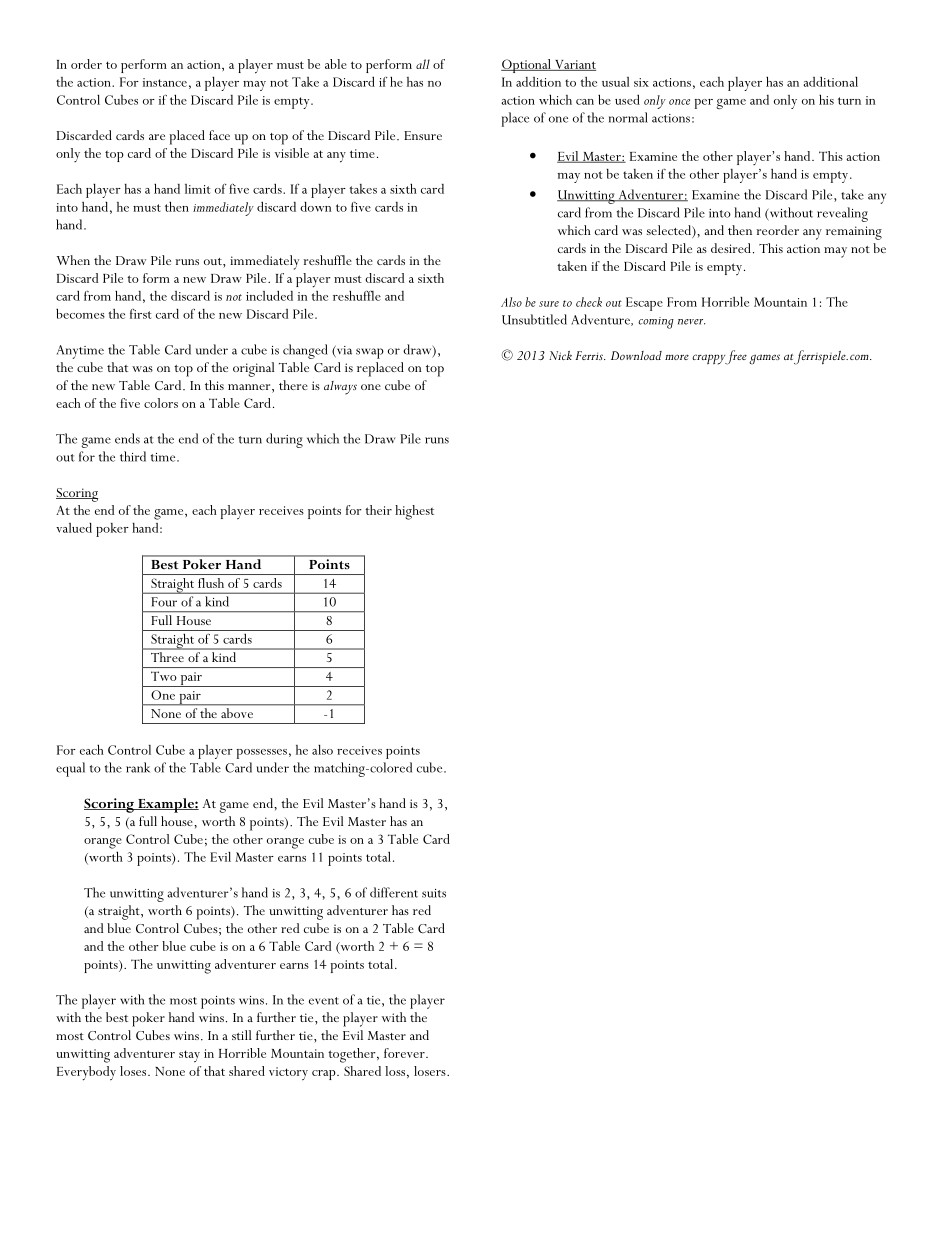  I want to click on once, so click(679, 102).
